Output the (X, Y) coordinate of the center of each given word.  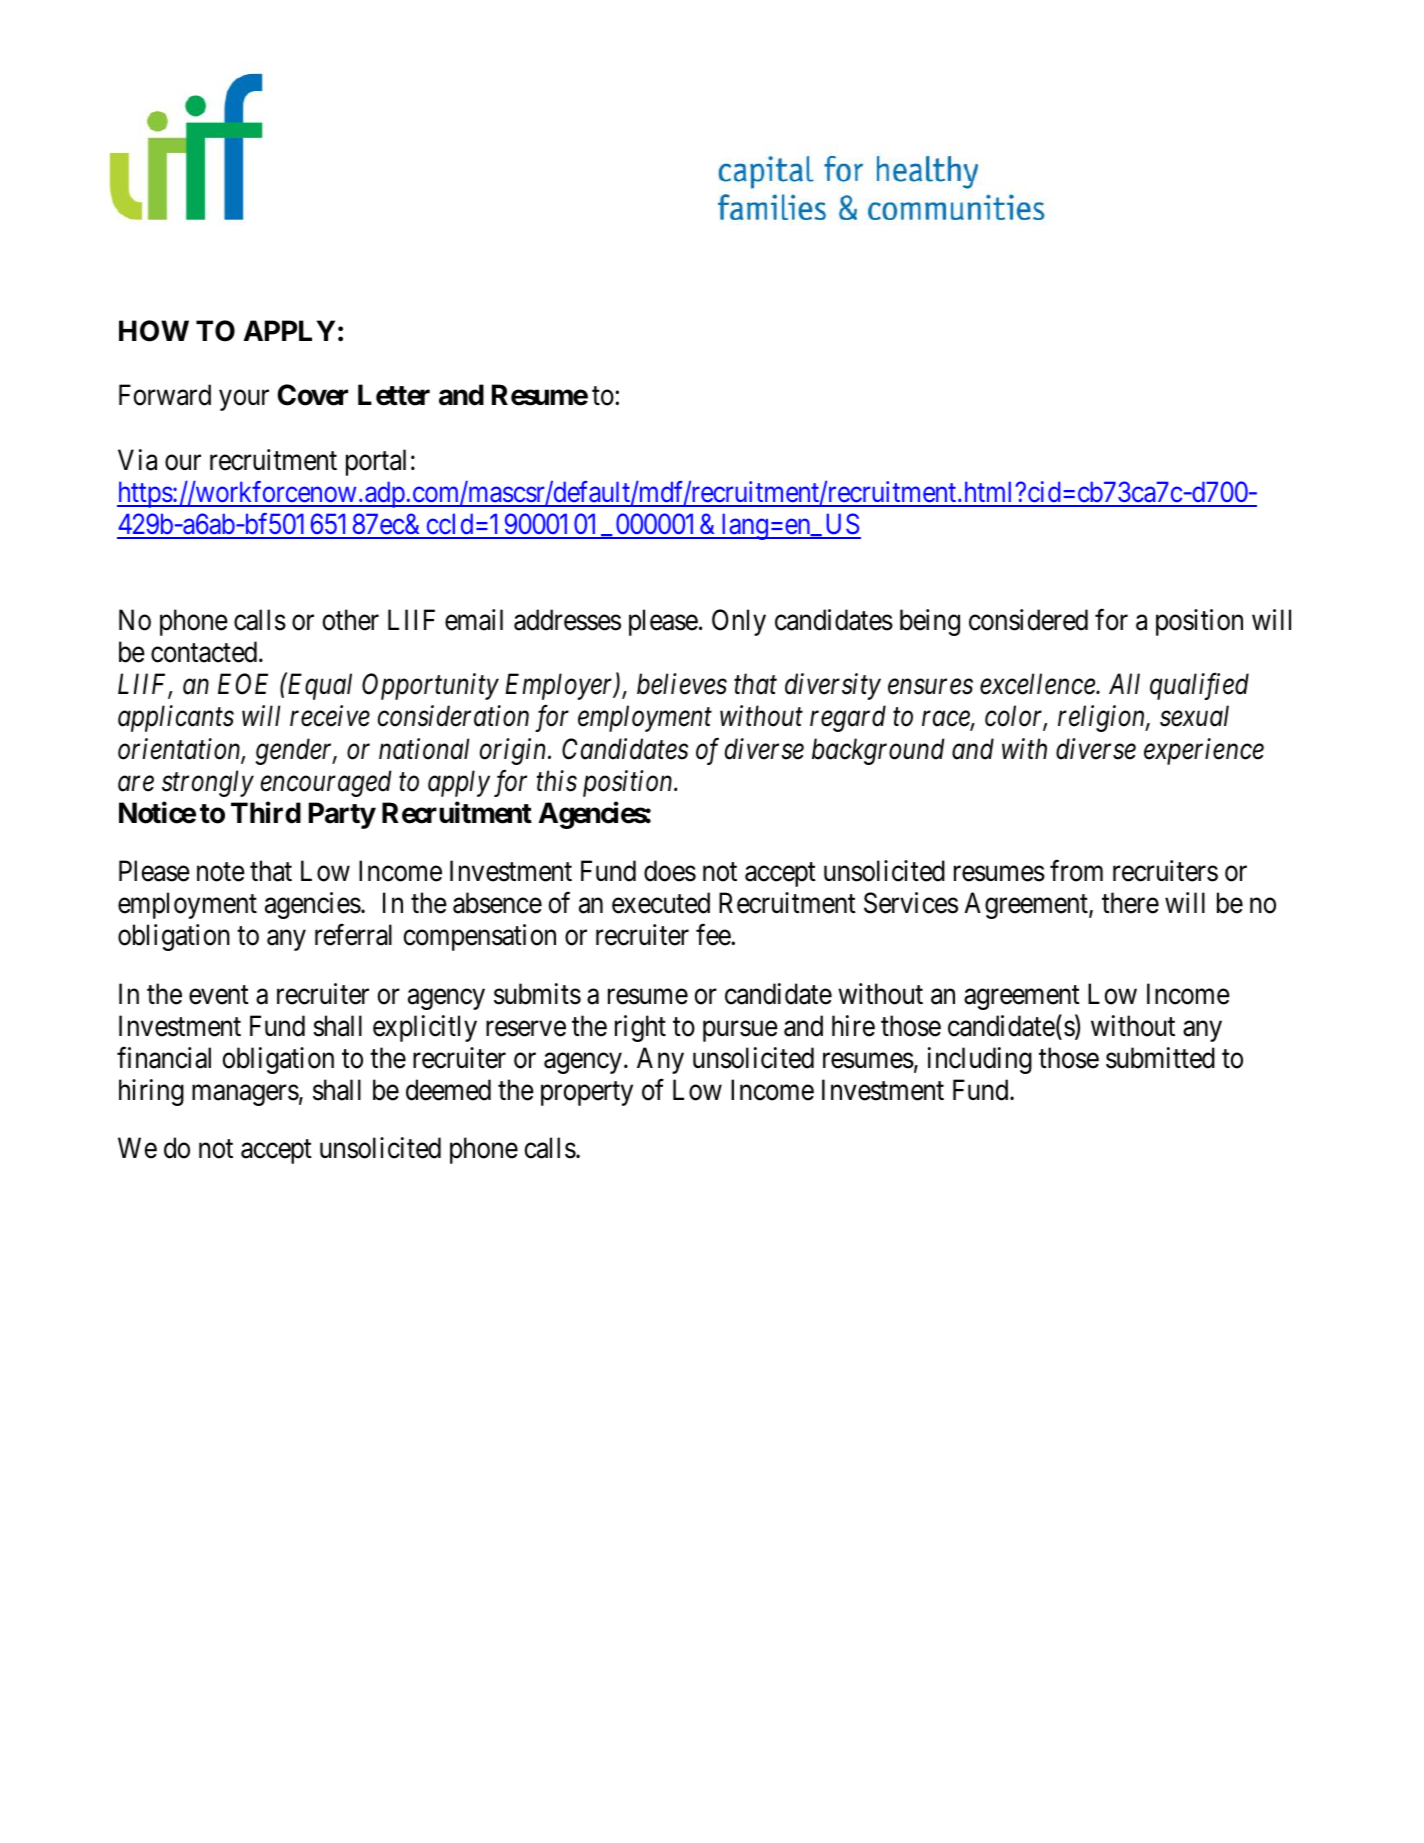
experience (1204, 751)
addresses (567, 620)
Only (739, 622)
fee (714, 935)
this (557, 781)
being (930, 622)
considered (1028, 620)
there (1130, 903)
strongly (208, 783)
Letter (394, 395)
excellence (1038, 684)
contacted (205, 652)
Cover (313, 395)
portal (376, 462)
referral (353, 935)
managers (245, 1095)
